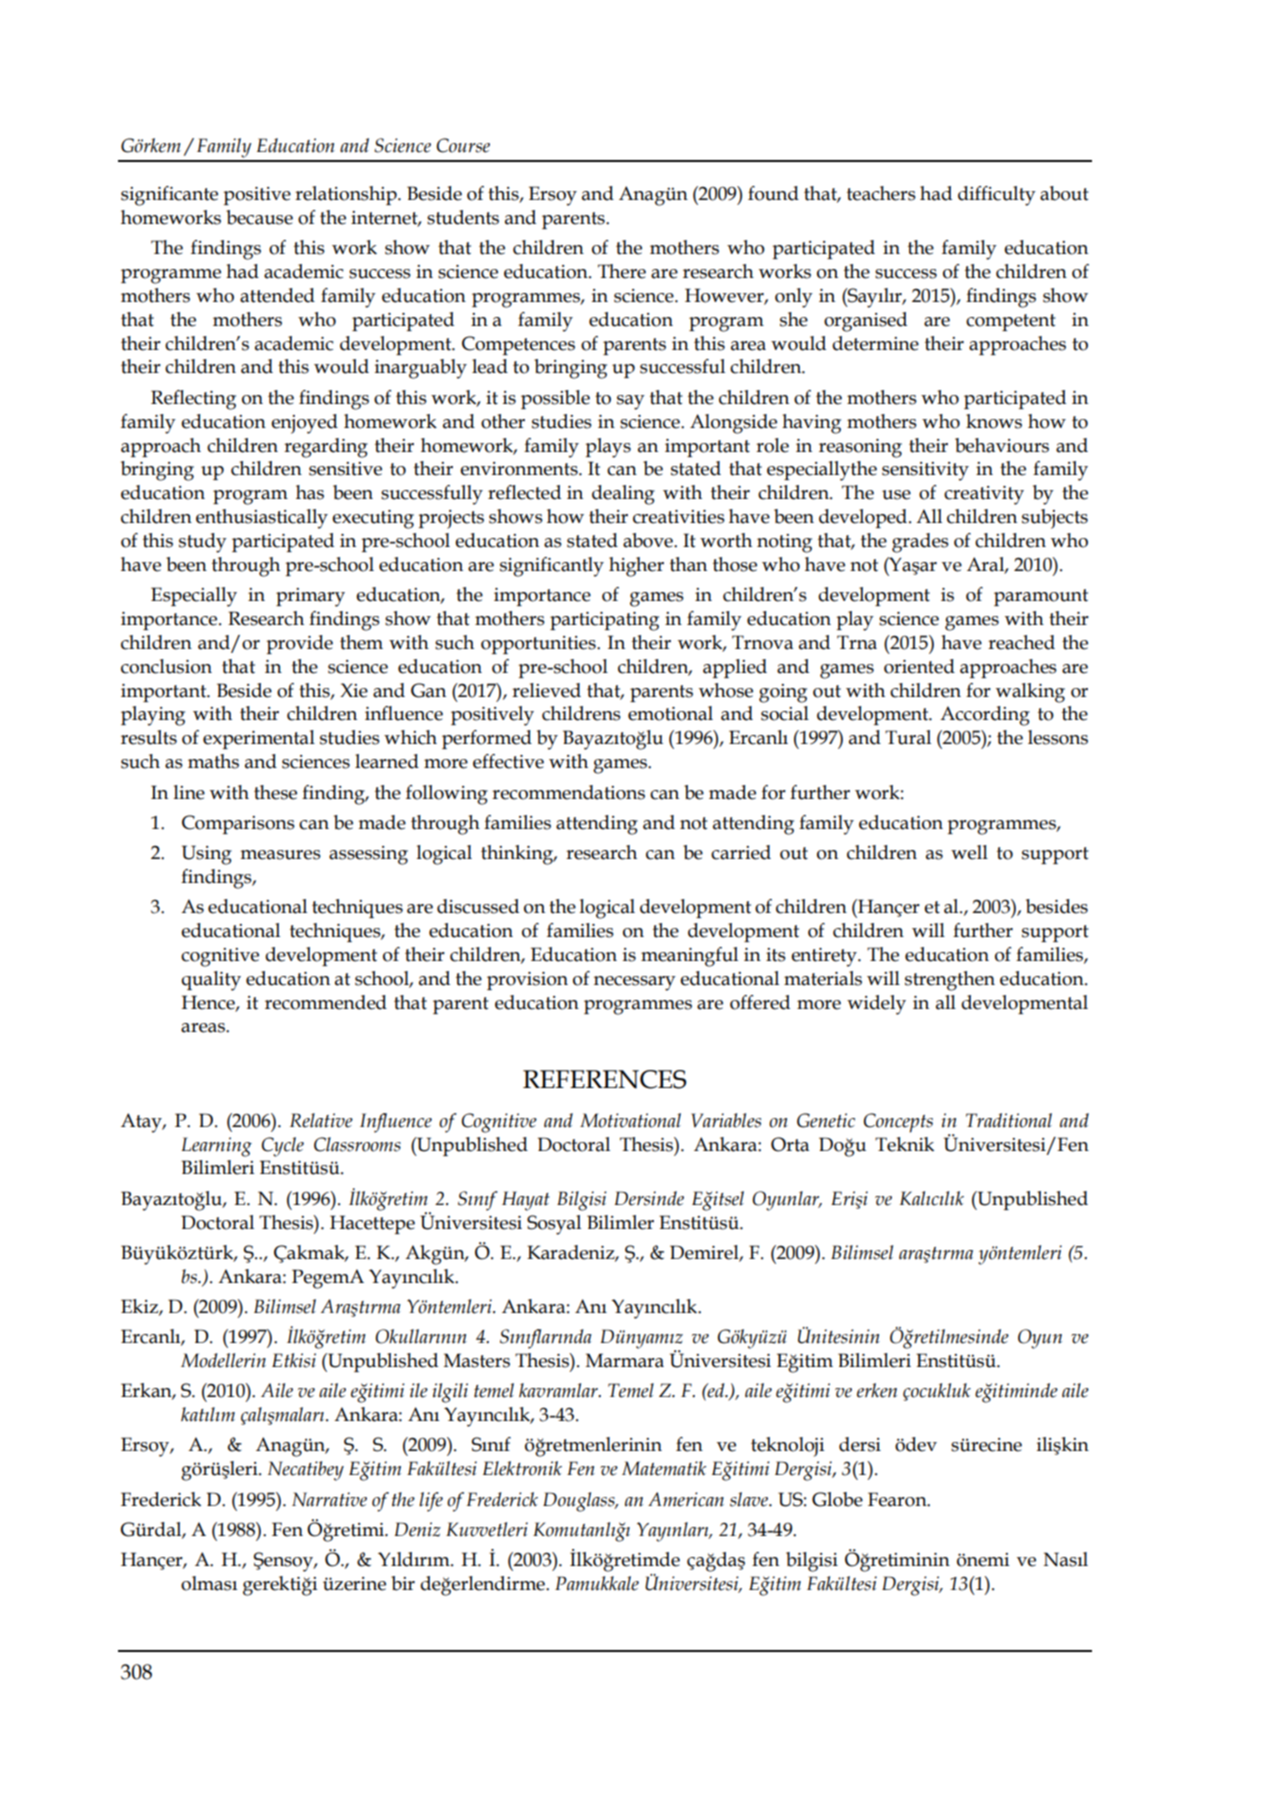  I want to click on REFERENCES, so click(605, 1079).
